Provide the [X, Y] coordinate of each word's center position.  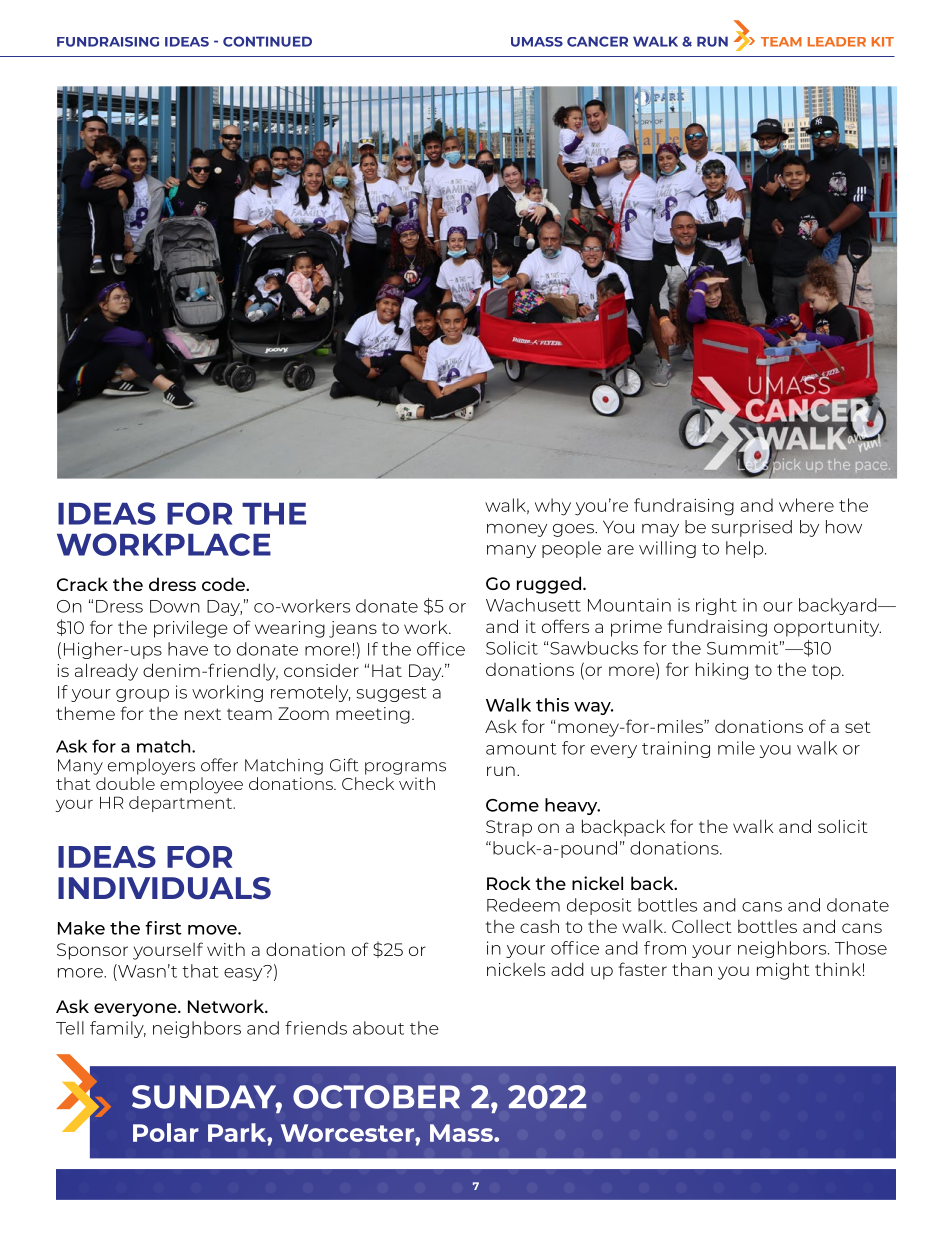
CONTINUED [267, 41]
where [806, 505]
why [553, 507]
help [746, 549]
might [783, 971]
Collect [702, 926]
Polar [166, 1132]
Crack [82, 584]
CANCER [597, 41]
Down [175, 606]
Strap [509, 828]
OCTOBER [376, 1097]
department [181, 802]
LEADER [837, 42]
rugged [549, 585]
